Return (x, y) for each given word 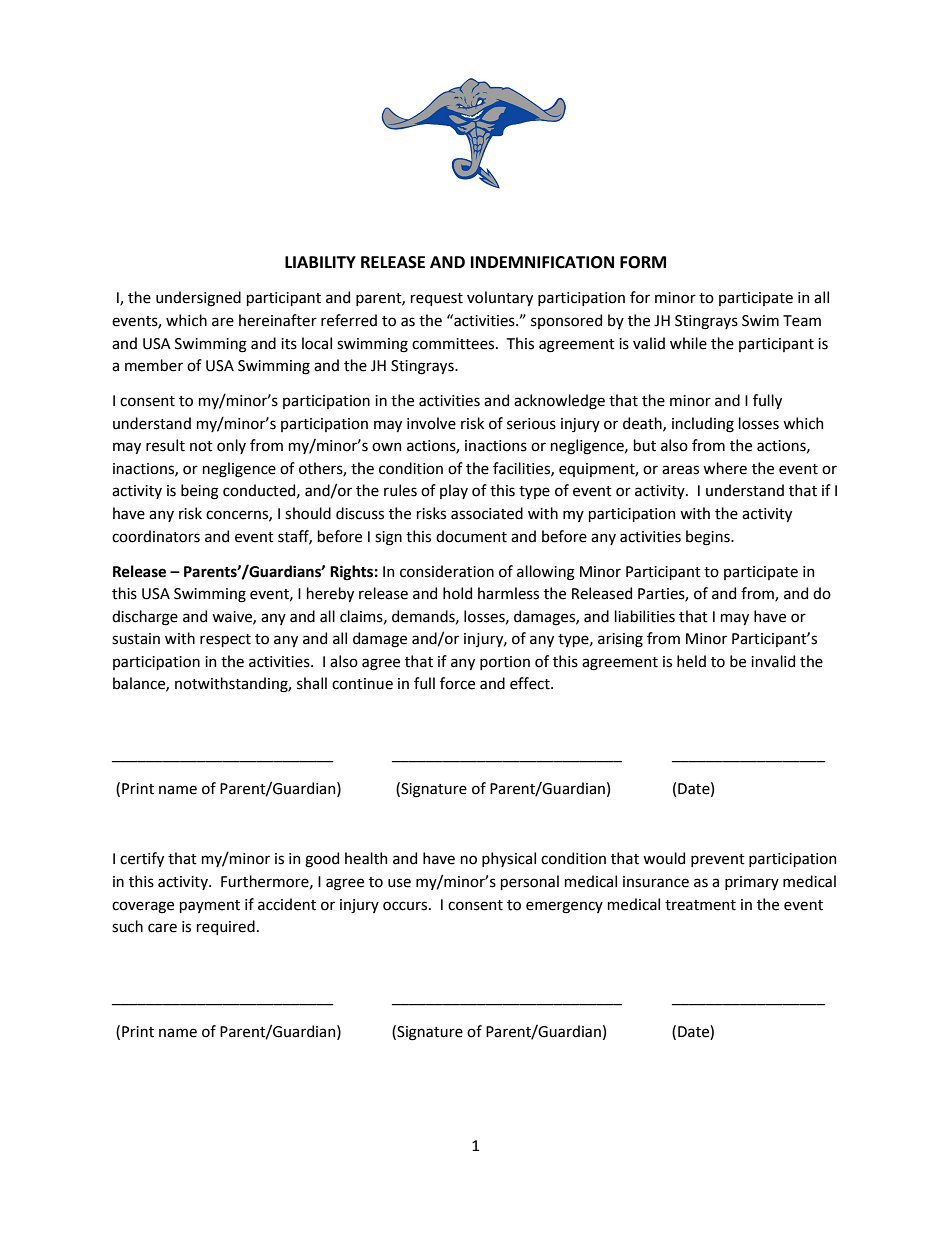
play (454, 491)
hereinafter (278, 320)
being (200, 492)
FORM (643, 262)
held (691, 661)
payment (210, 906)
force (457, 683)
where (725, 468)
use (399, 883)
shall (312, 683)
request (437, 299)
